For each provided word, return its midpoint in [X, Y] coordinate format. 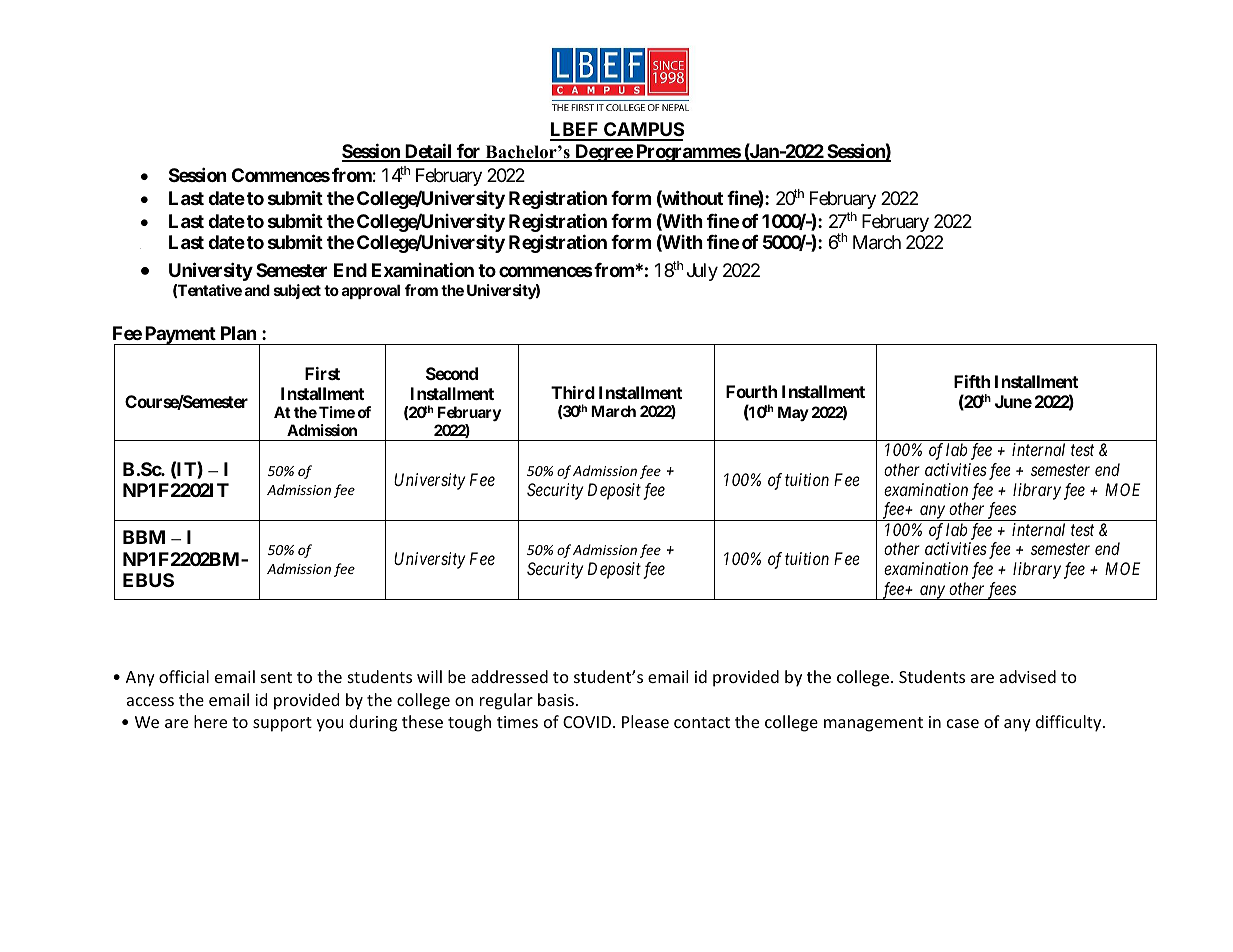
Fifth [972, 381]
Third [573, 392]
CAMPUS [643, 131]
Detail [428, 152]
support [282, 724]
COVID [588, 722]
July [702, 272]
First [322, 373]
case [963, 723]
